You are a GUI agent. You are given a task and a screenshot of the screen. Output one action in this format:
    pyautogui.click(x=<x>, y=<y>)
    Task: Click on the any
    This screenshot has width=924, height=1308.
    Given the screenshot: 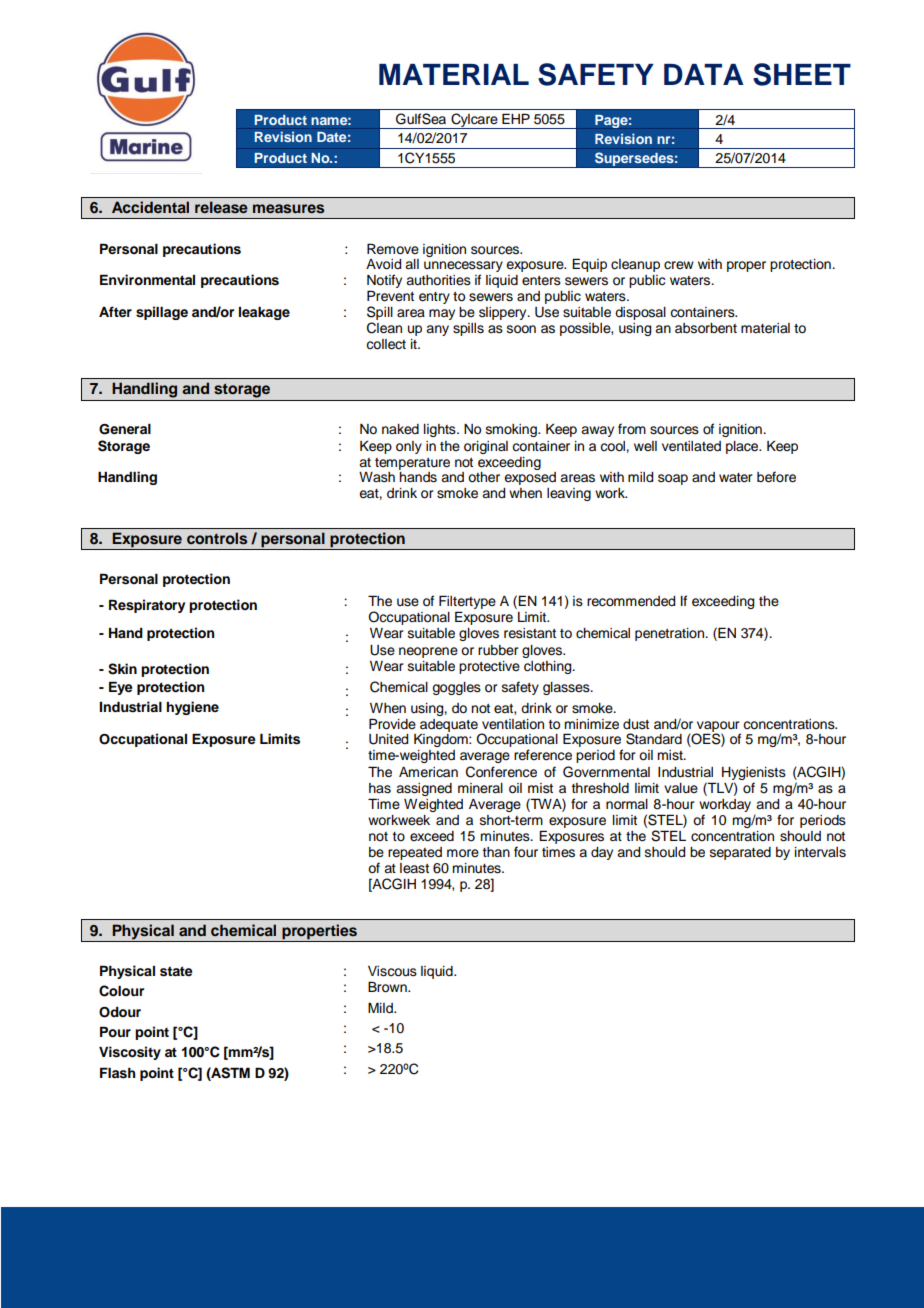 What is the action you would take?
    pyautogui.click(x=437, y=330)
